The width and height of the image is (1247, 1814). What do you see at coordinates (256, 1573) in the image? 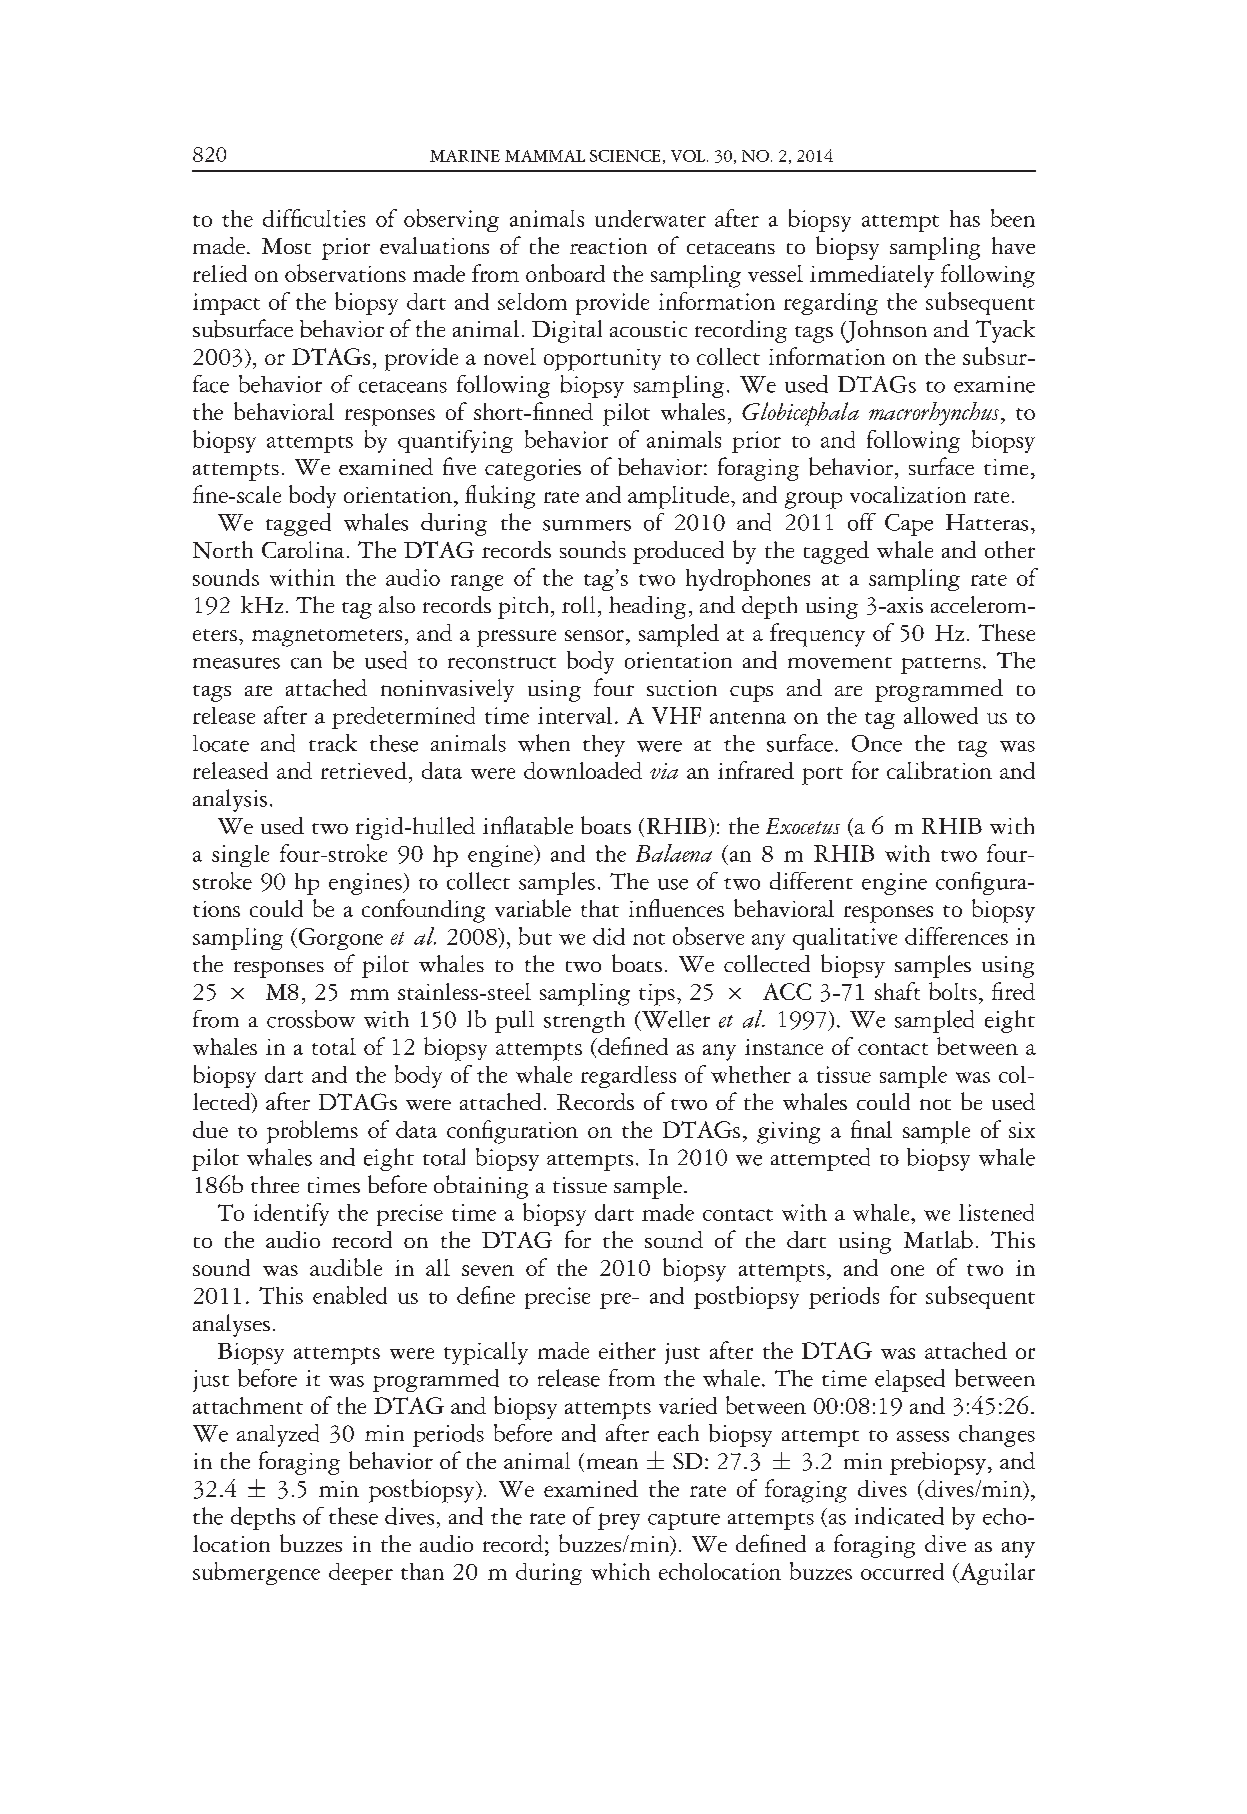
I see `submergence` at bounding box center [256, 1573].
